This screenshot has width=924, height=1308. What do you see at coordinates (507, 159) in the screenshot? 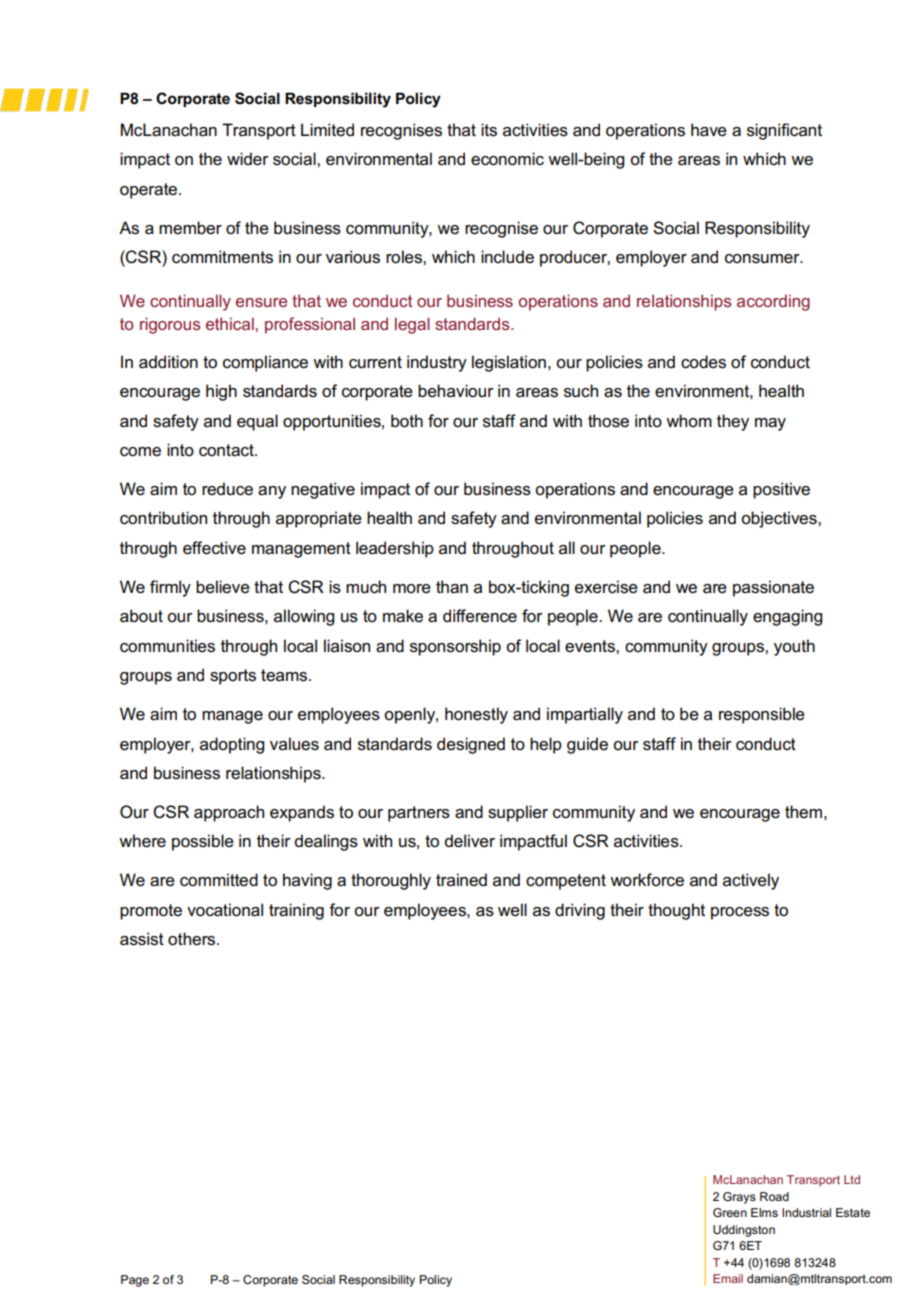
I see `economic` at bounding box center [507, 159].
